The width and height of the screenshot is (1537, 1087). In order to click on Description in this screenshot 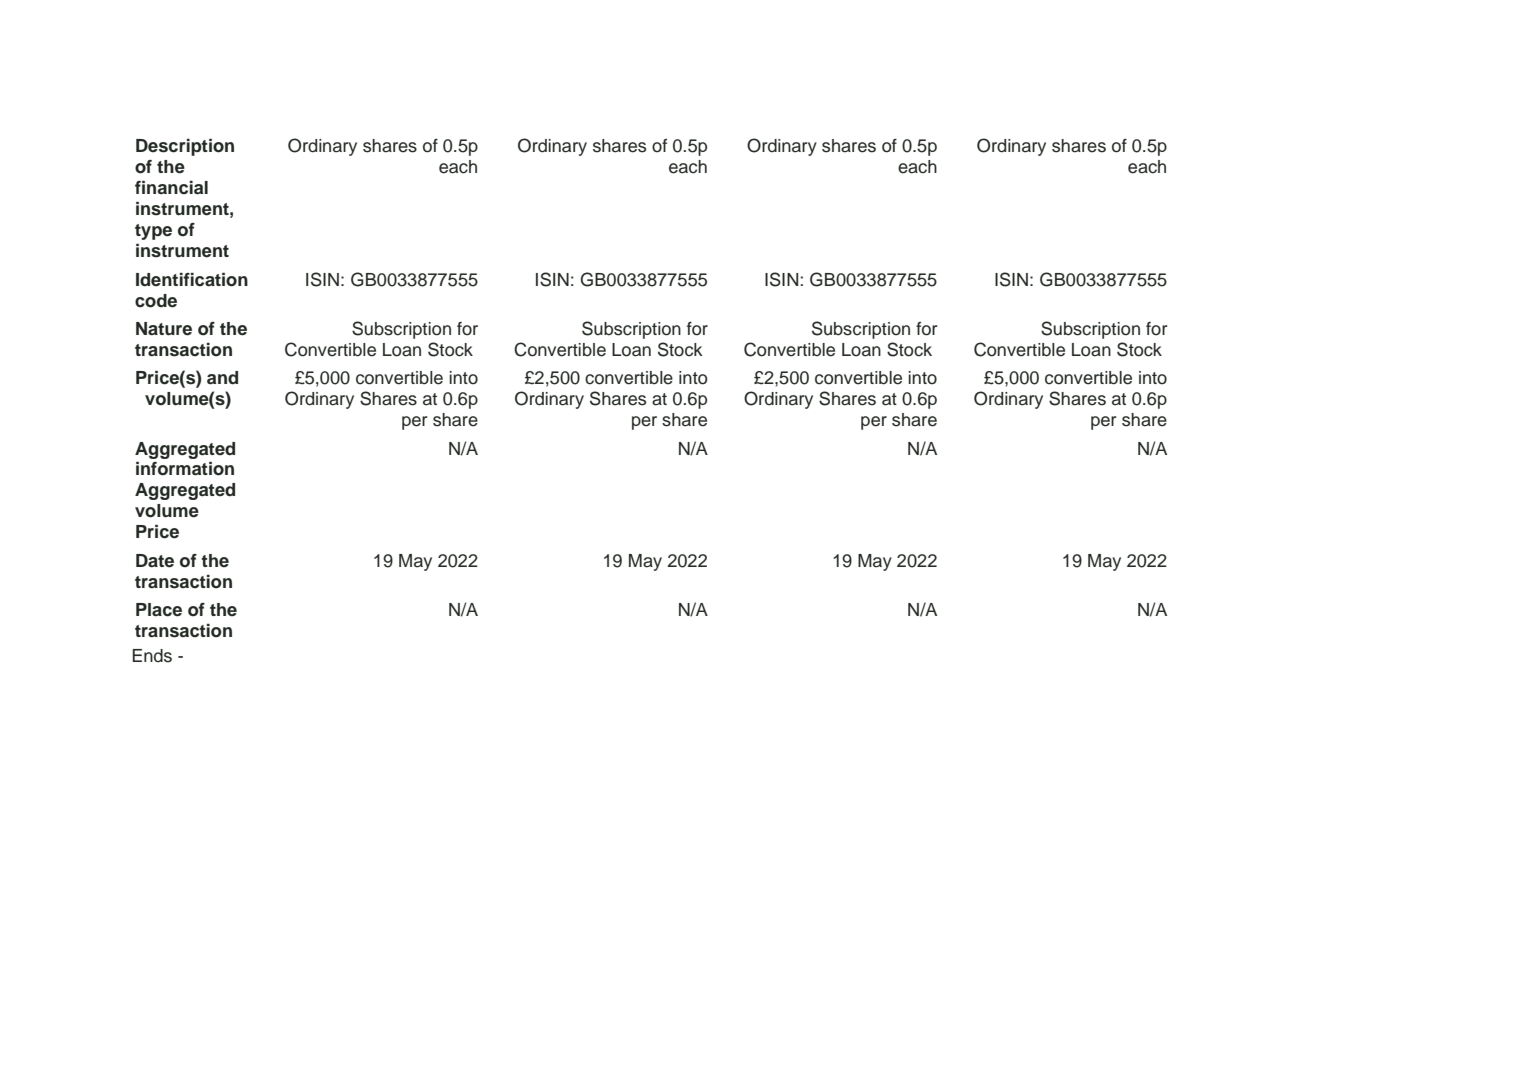, I will do `click(185, 147)`.
